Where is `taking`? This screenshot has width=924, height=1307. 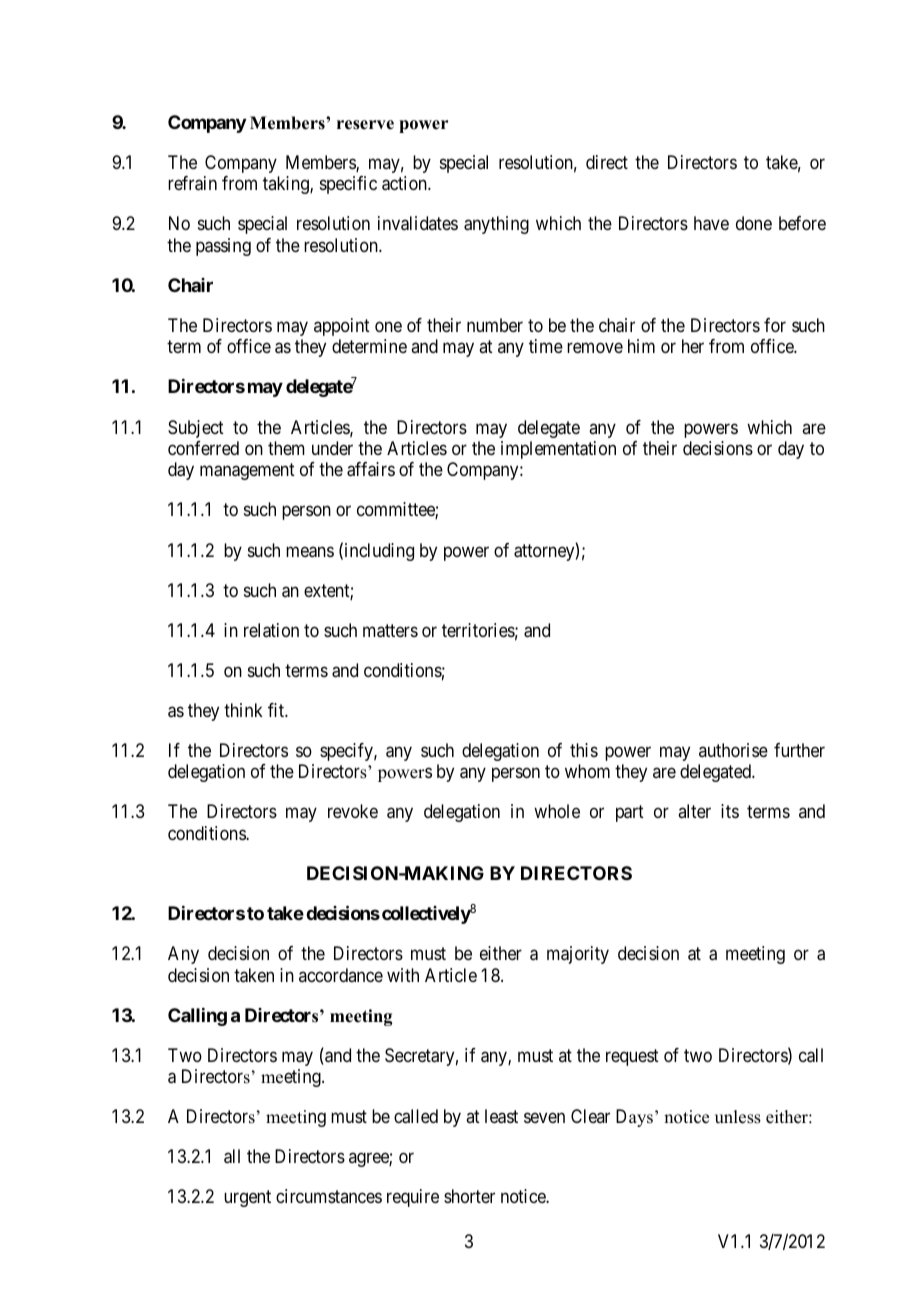
taking is located at coordinates (287, 185).
